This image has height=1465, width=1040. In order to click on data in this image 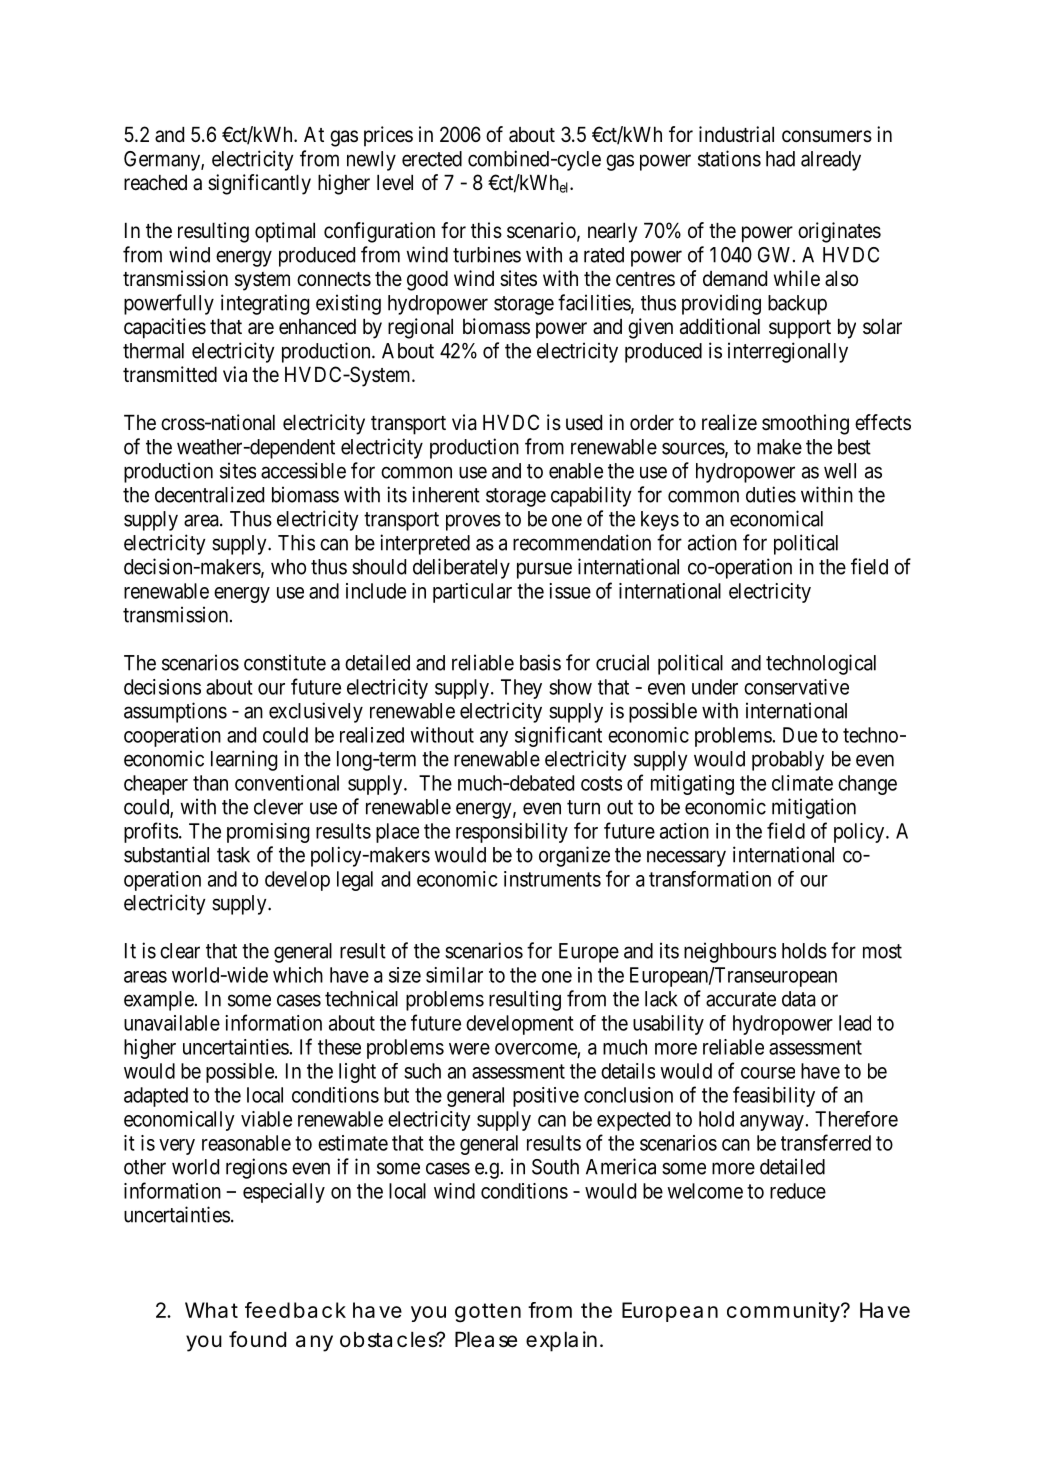, I will do `click(799, 999)`.
